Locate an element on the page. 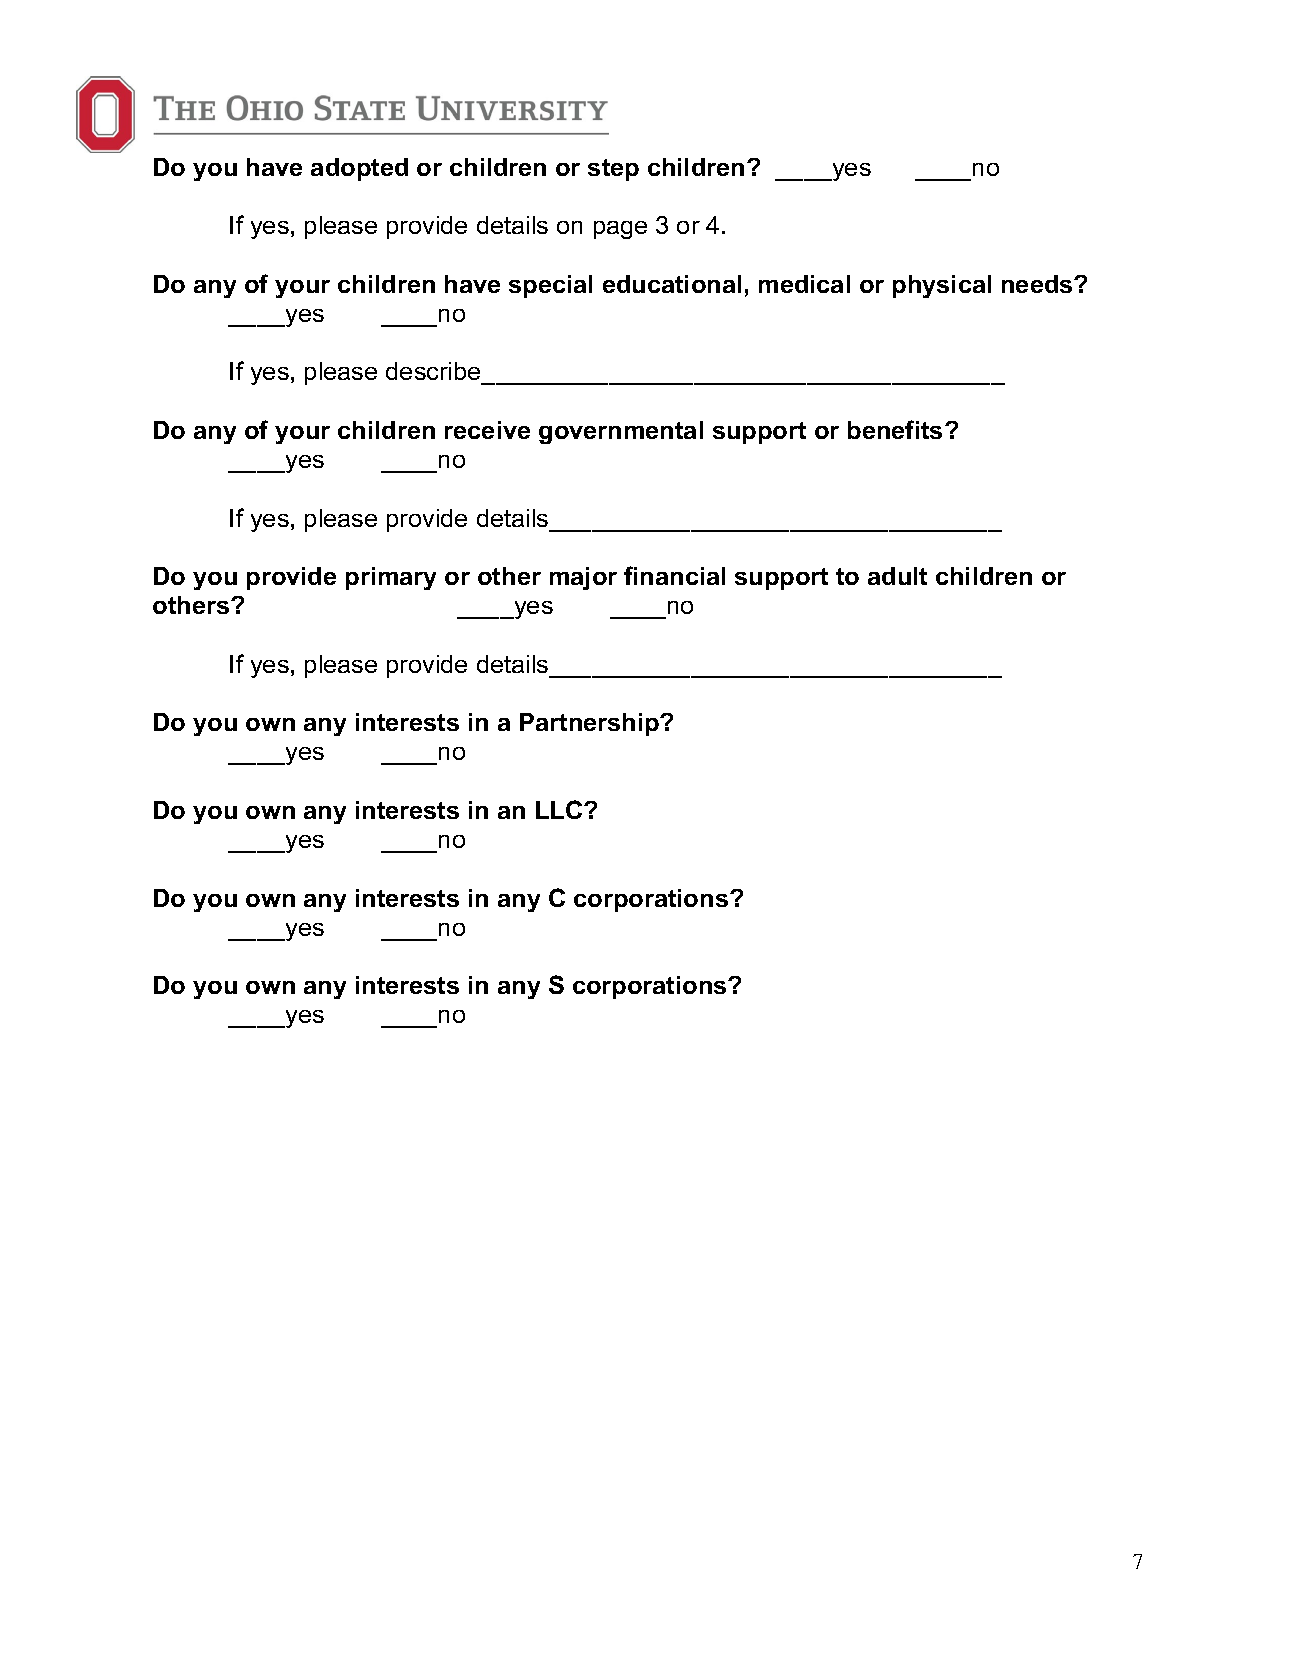 Image resolution: width=1297 pixels, height=1678 pixels. adopted is located at coordinates (359, 169).
